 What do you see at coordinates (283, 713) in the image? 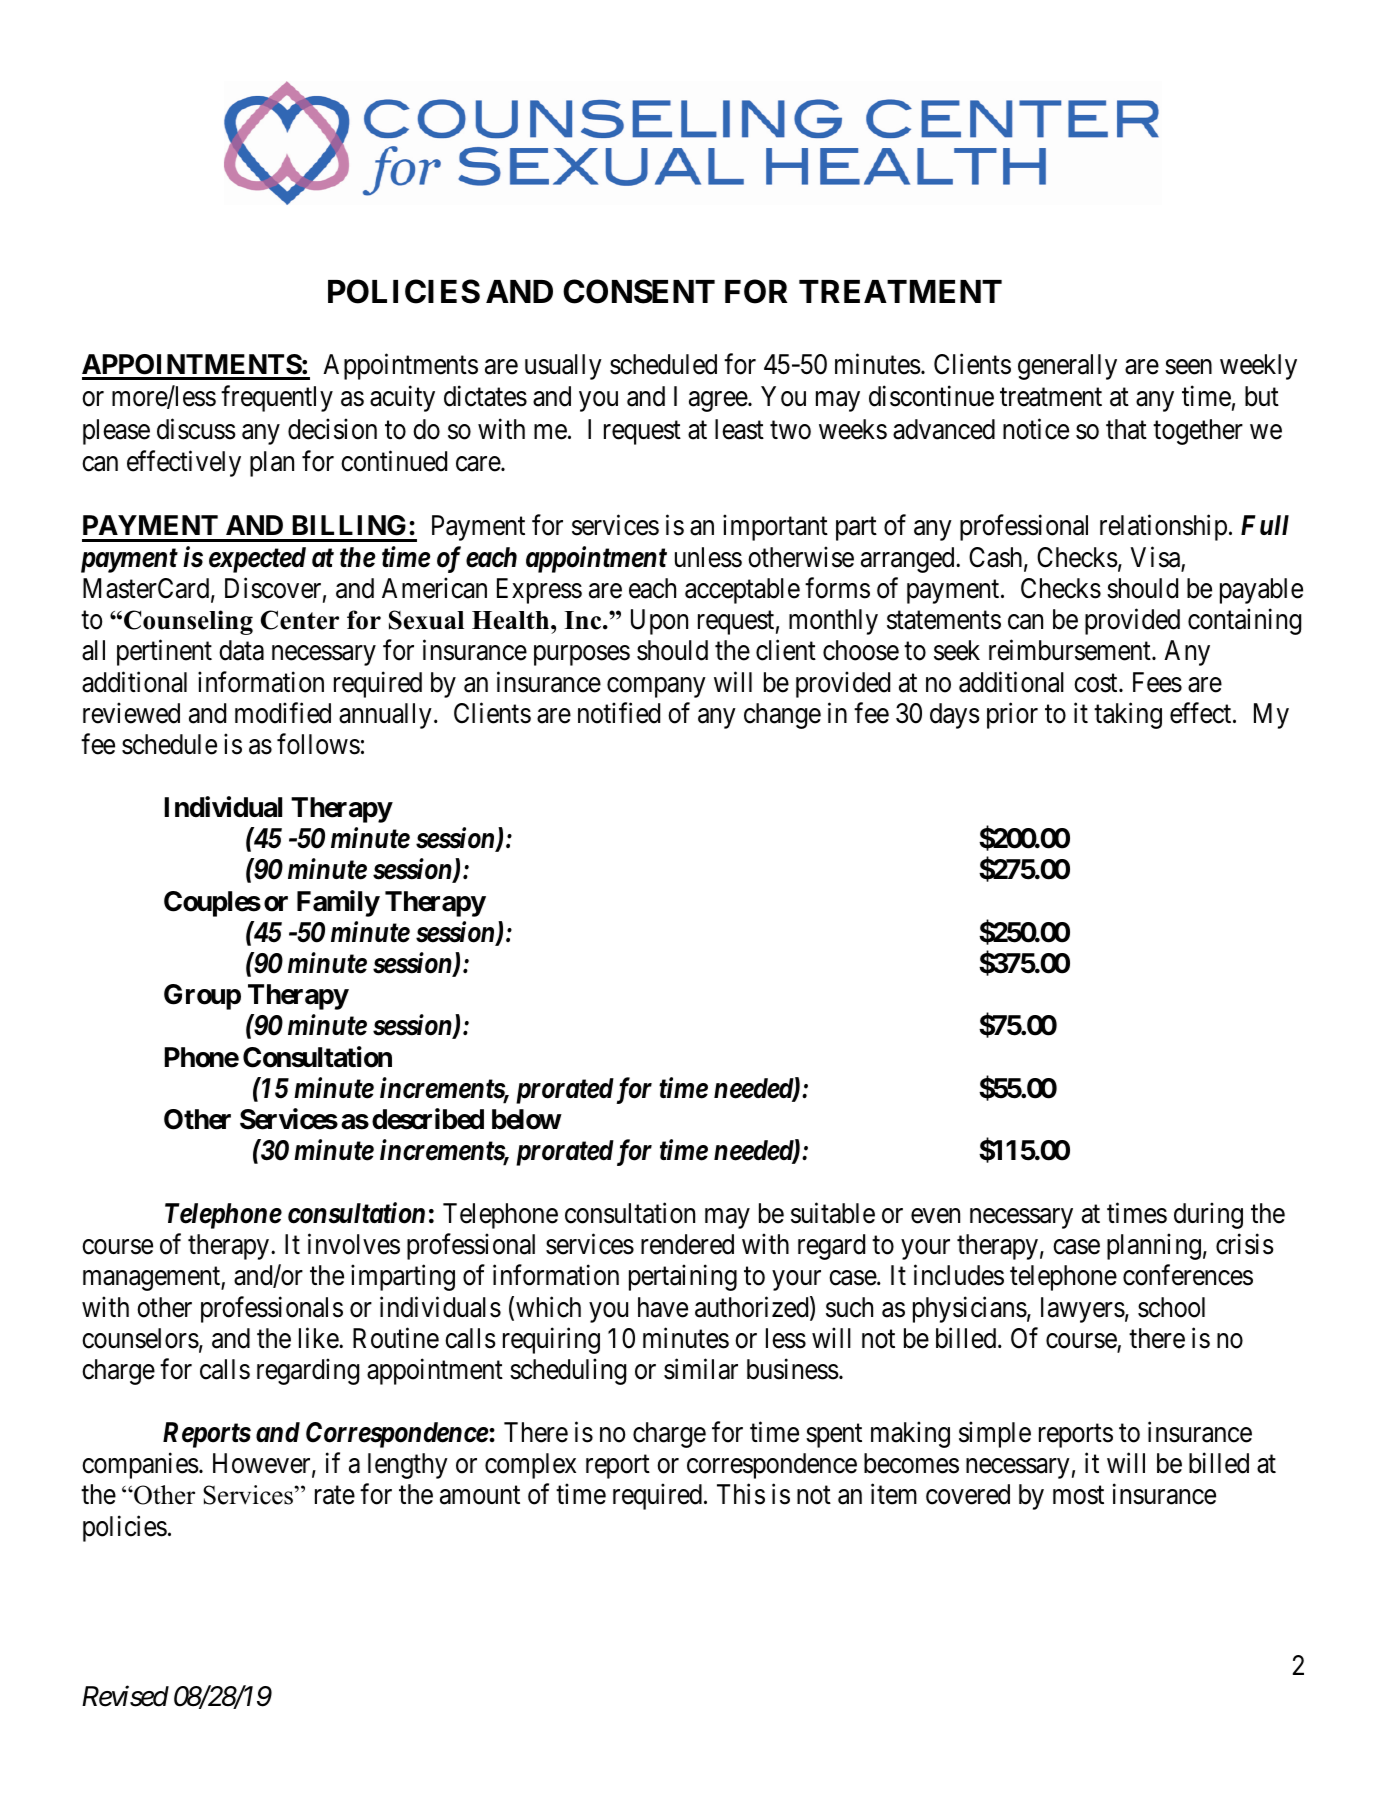
I see `modified` at bounding box center [283, 713].
